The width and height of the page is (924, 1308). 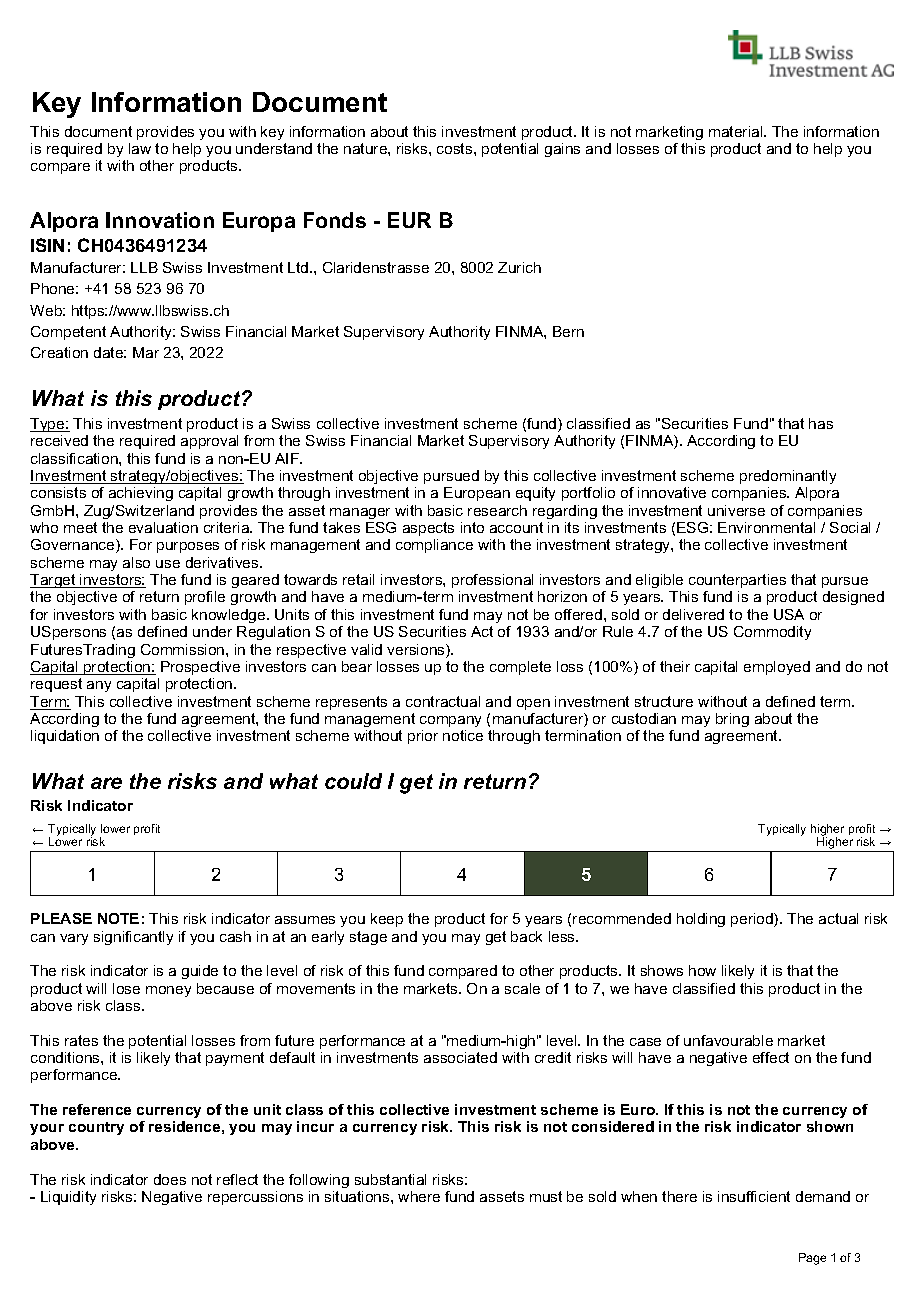 I want to click on law, so click(x=140, y=148).
